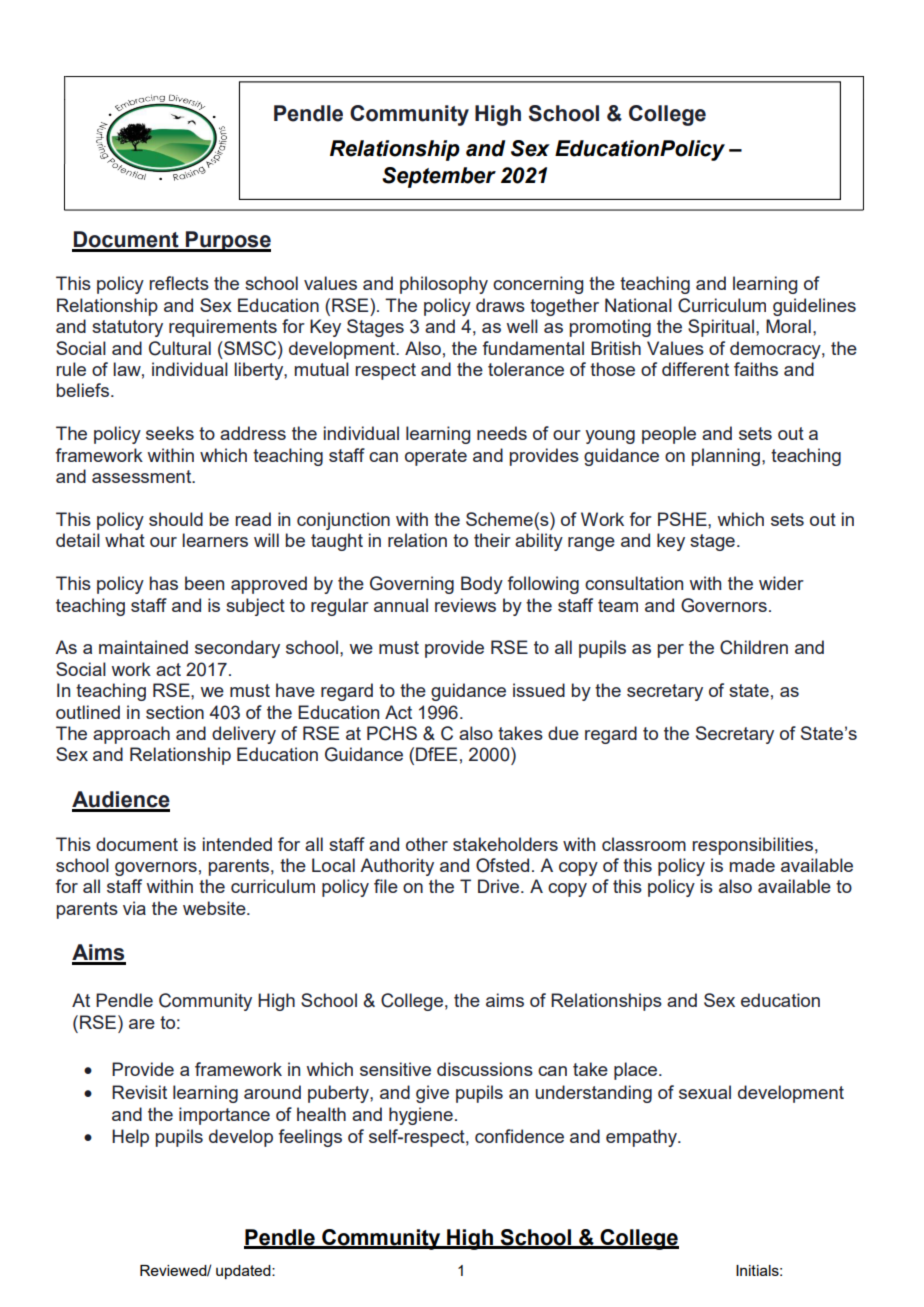 Image resolution: width=924 pixels, height=1307 pixels. I want to click on other, so click(427, 844).
